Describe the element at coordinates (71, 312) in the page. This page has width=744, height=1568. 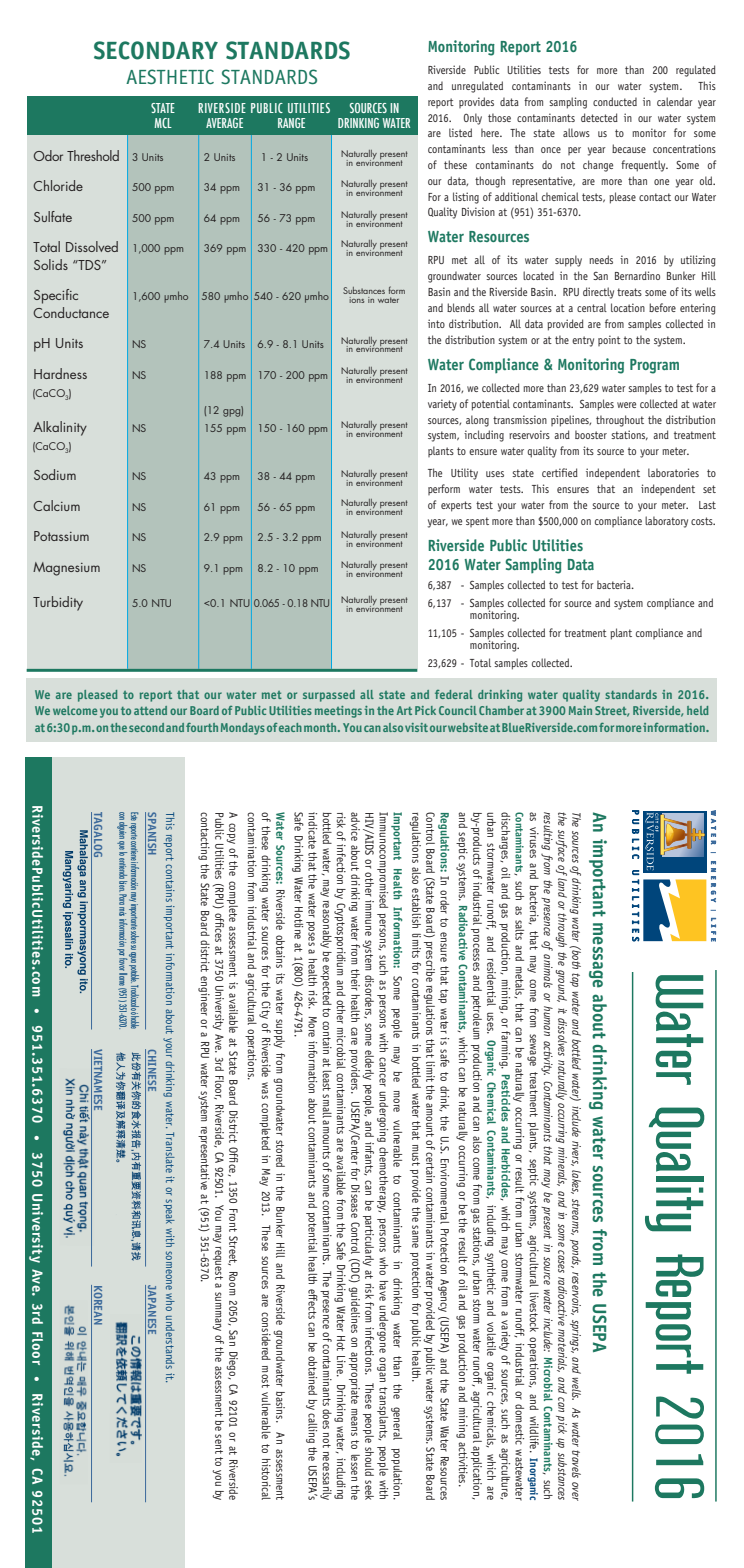
I see `Conductance` at that location.
